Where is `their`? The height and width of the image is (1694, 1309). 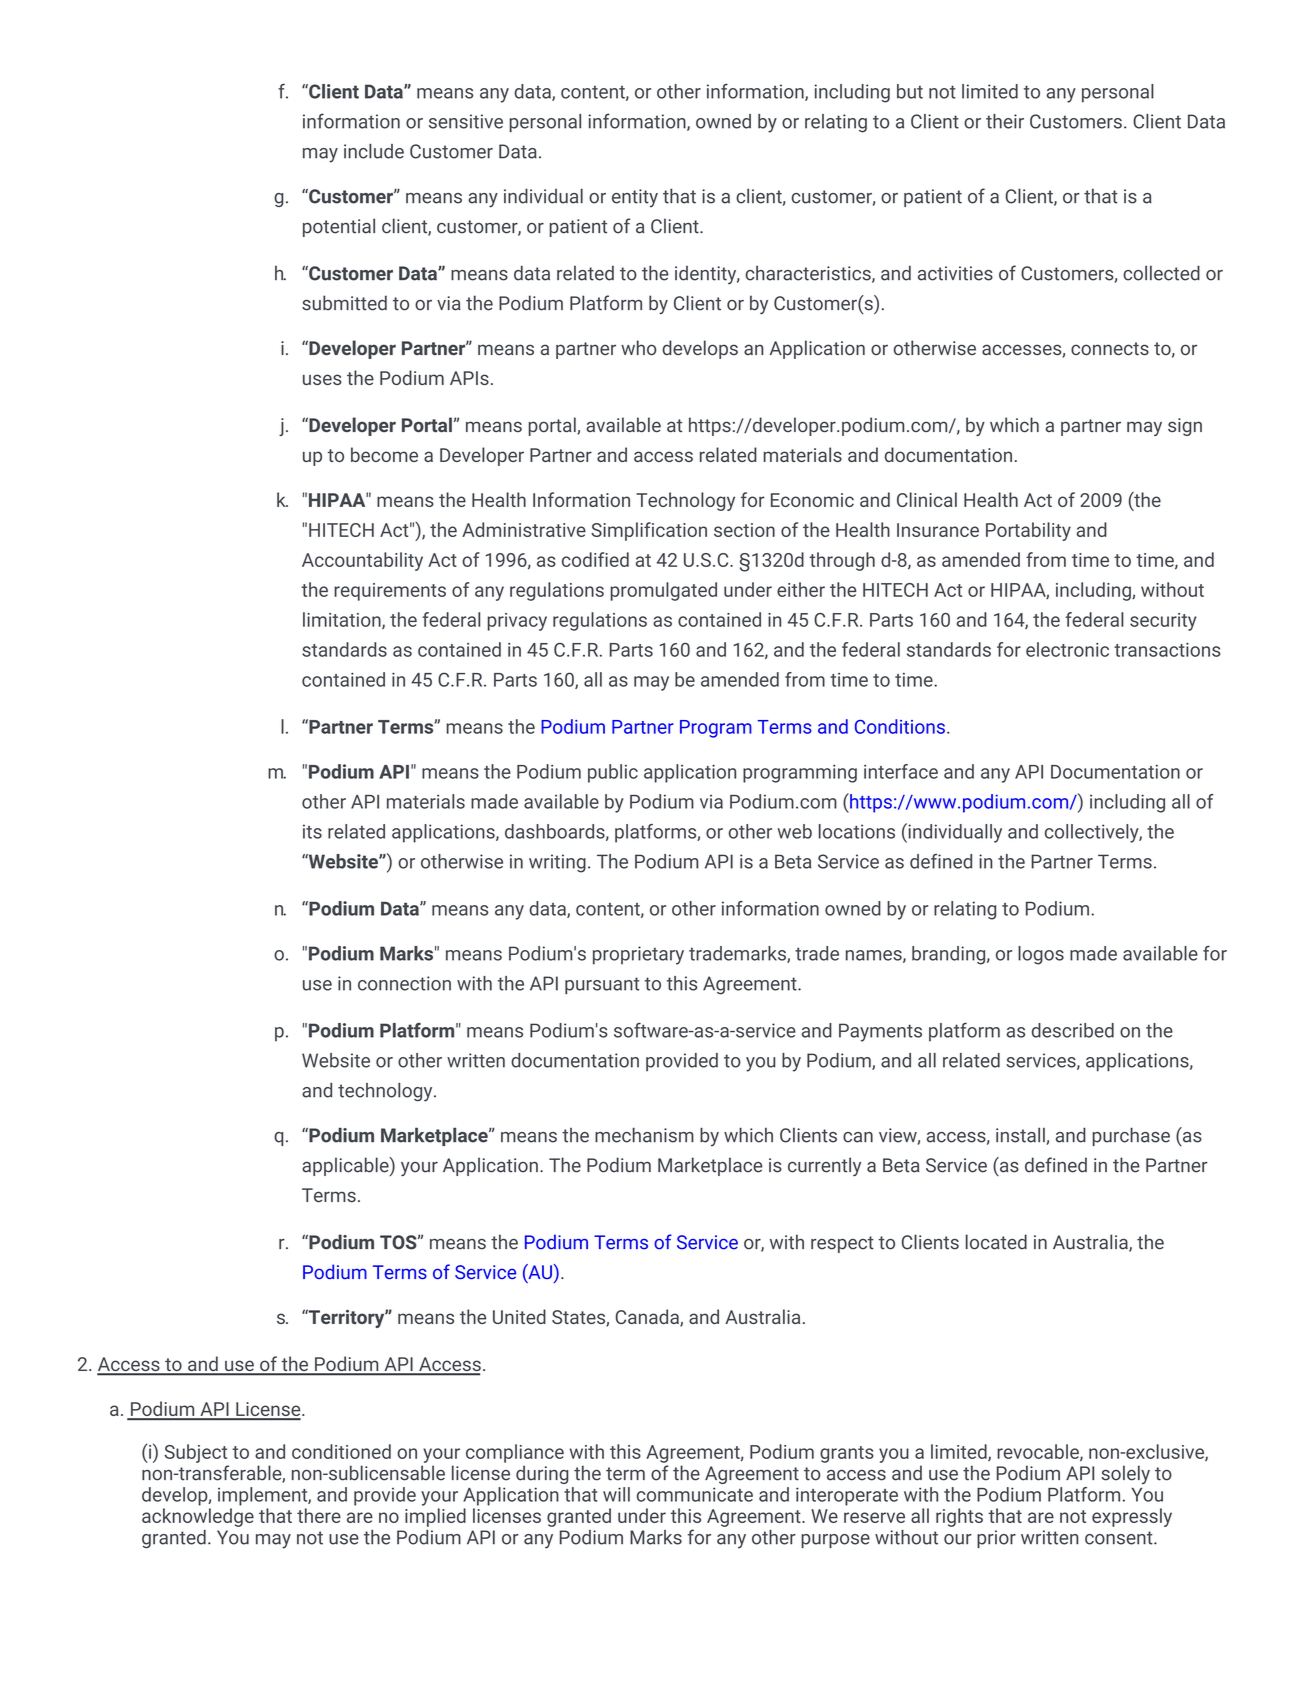
their is located at coordinates (1005, 121).
